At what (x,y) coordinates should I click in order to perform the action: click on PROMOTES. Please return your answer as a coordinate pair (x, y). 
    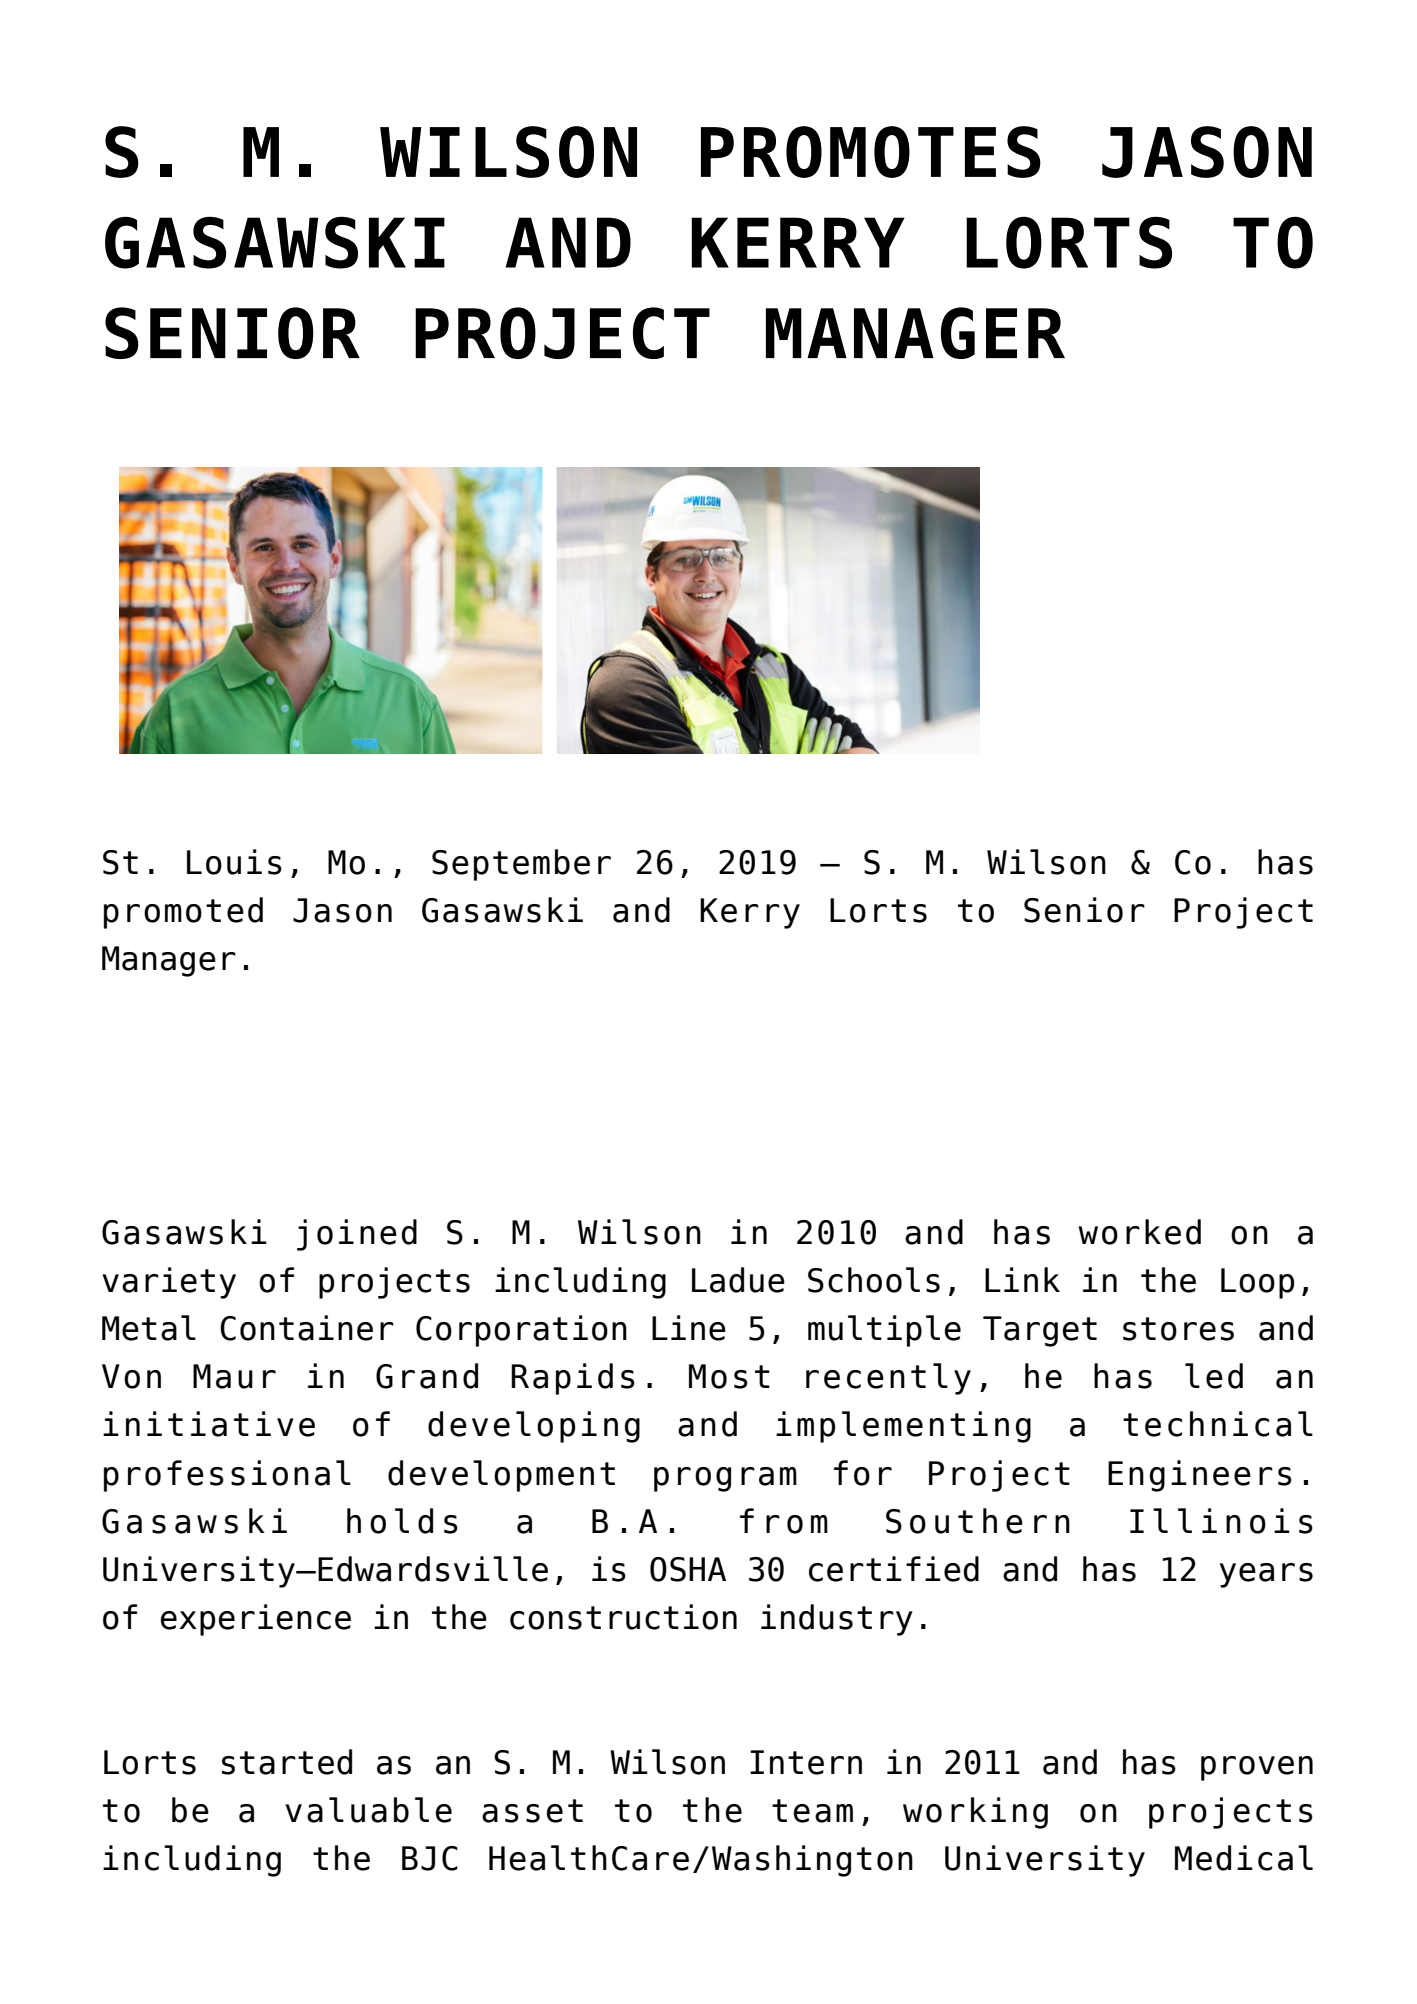
    Looking at the image, I should click on (871, 152).
